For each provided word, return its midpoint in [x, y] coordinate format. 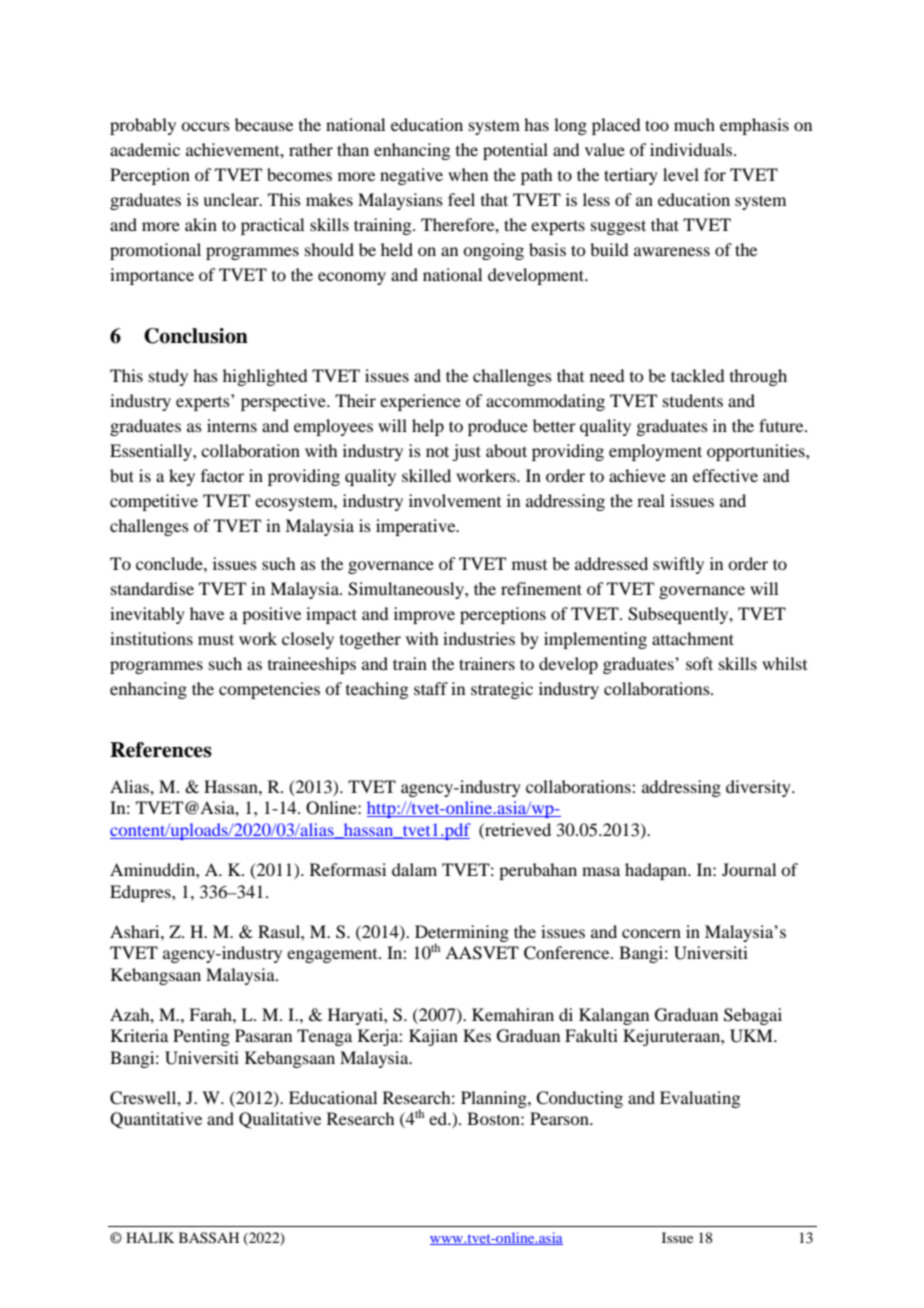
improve [424, 615]
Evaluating [700, 1099]
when [468, 174]
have [207, 613]
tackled [698, 375]
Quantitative [156, 1120]
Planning [495, 1099]
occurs [205, 126]
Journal [749, 869]
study [168, 377]
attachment [693, 638]
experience [420, 402]
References [161, 750]
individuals [692, 149]
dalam [414, 869]
